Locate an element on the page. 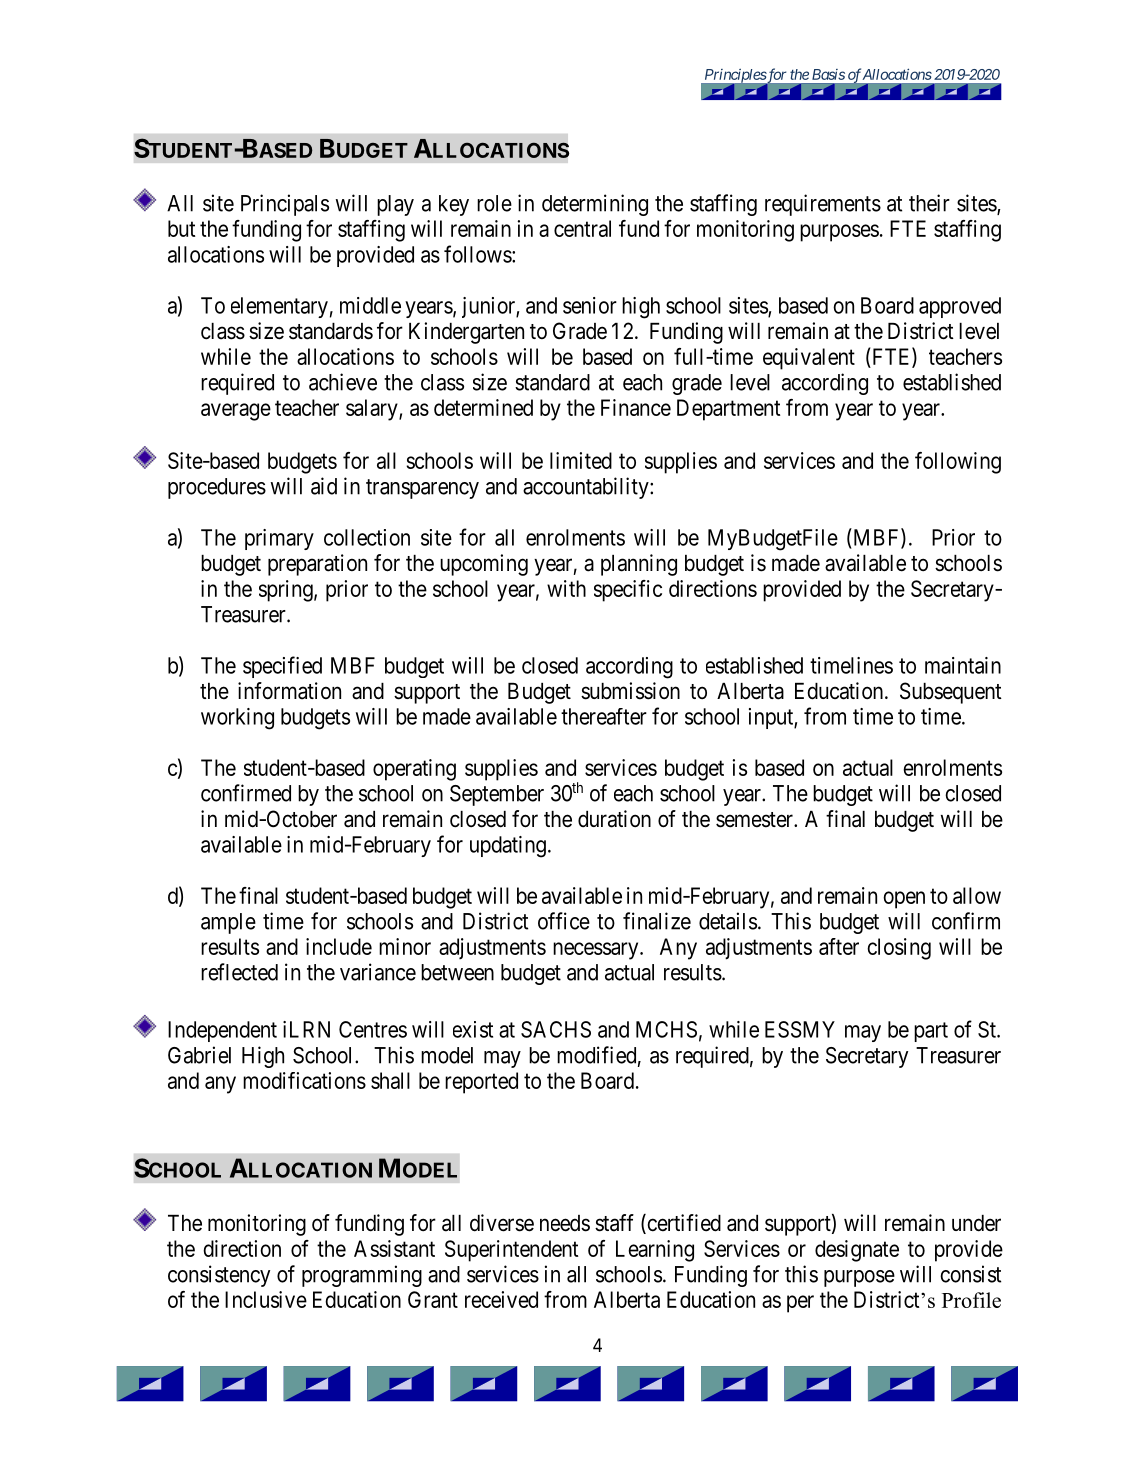 The width and height of the page is (1135, 1468). Inclusive is located at coordinates (266, 1299).
